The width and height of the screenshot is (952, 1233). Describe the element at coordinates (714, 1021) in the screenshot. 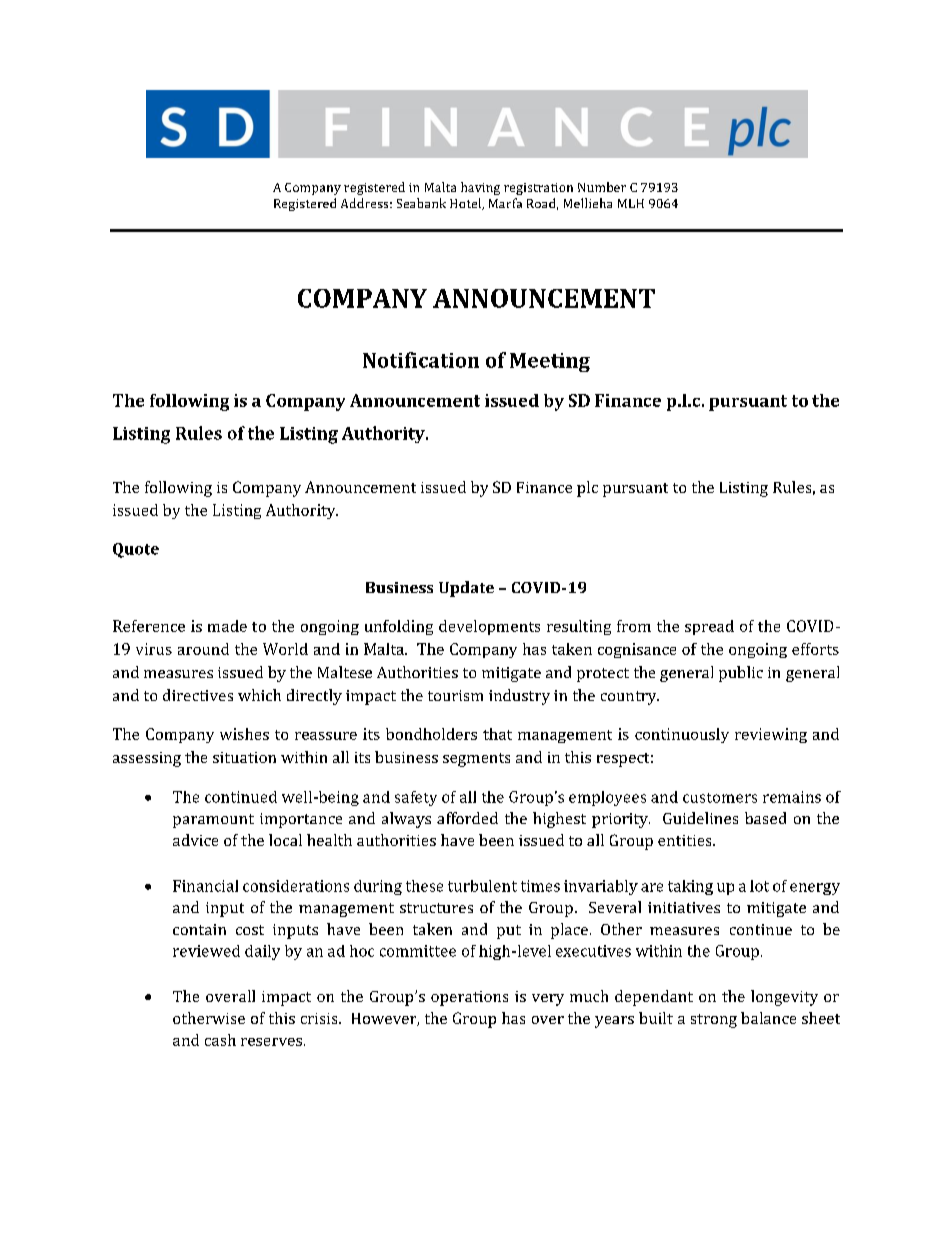

I see `strong` at that location.
